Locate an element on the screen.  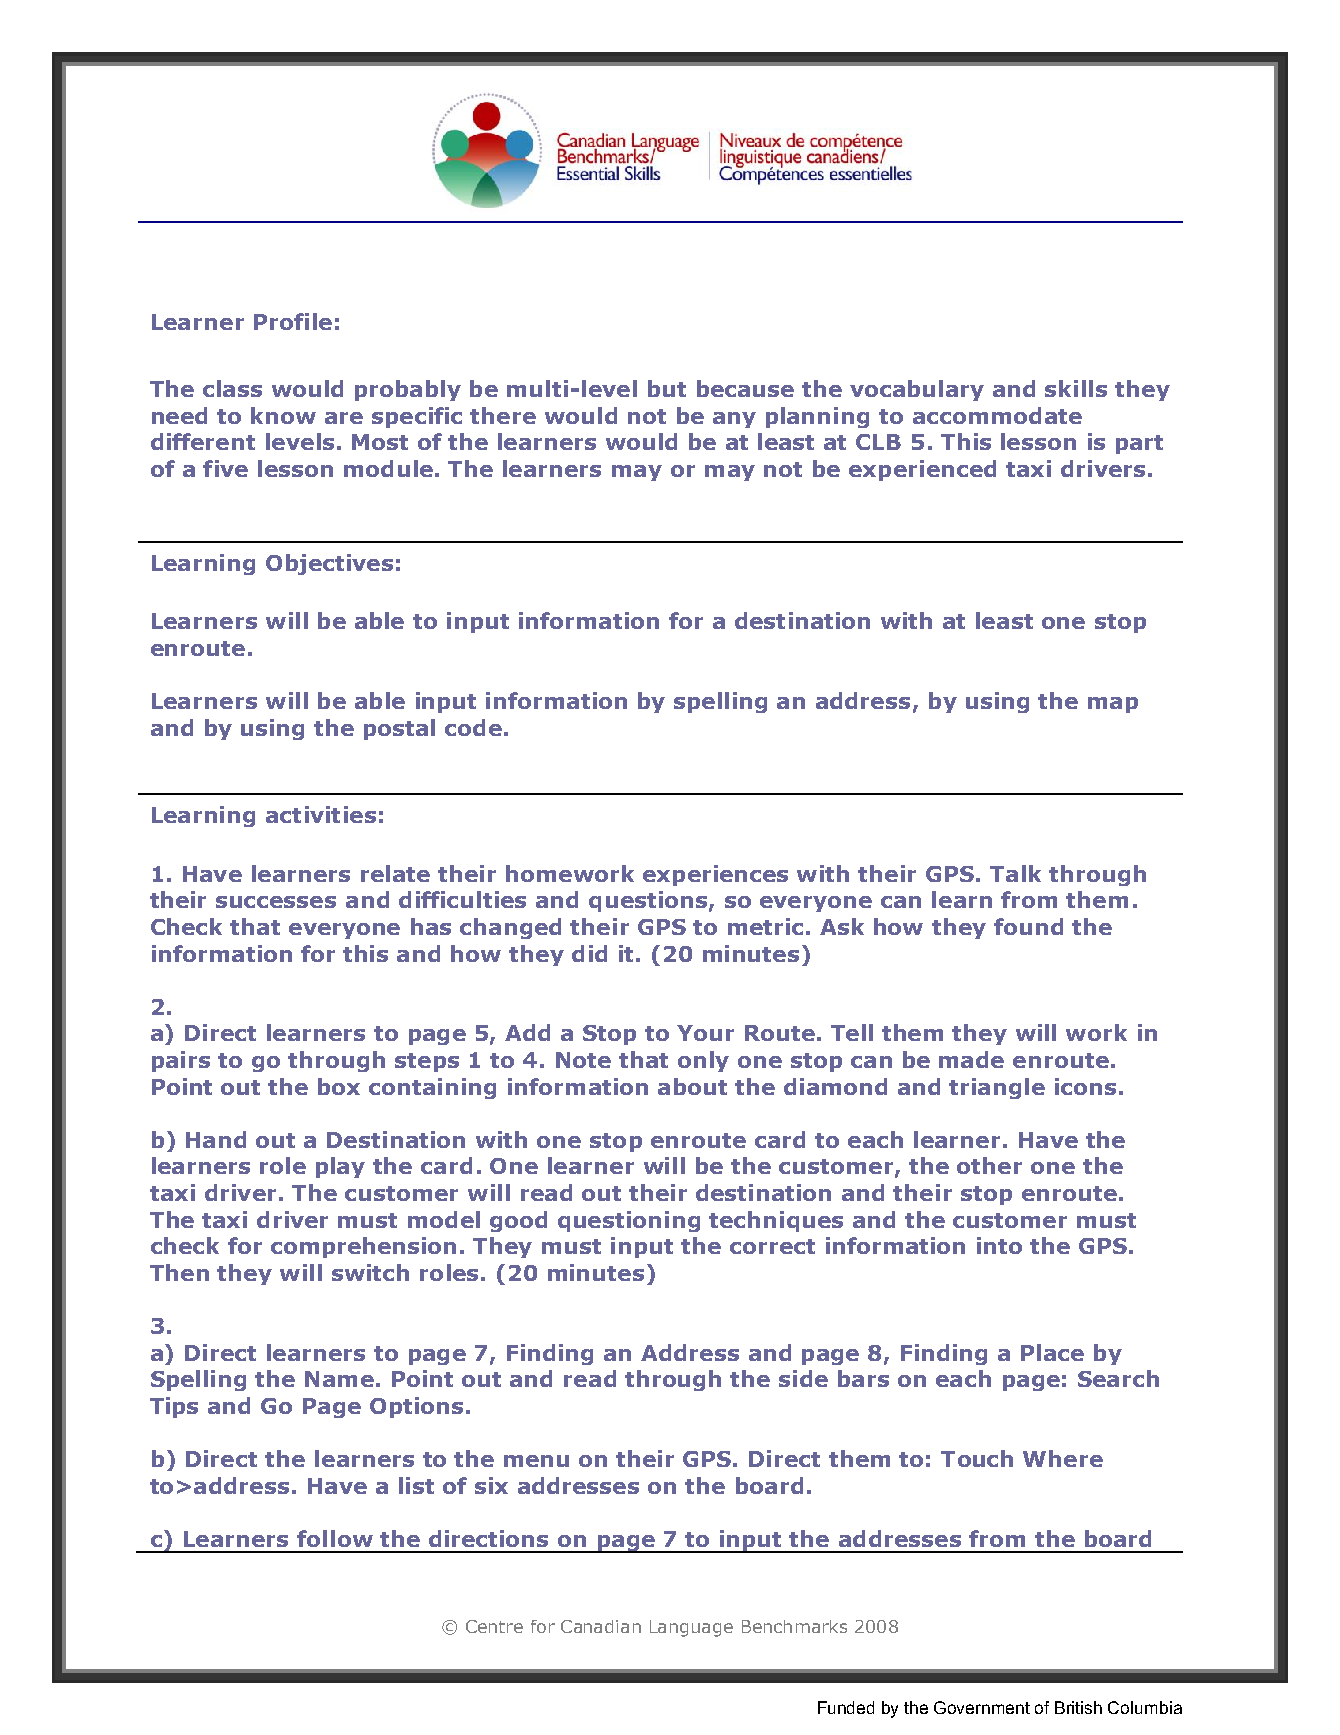
made is located at coordinates (971, 1059).
